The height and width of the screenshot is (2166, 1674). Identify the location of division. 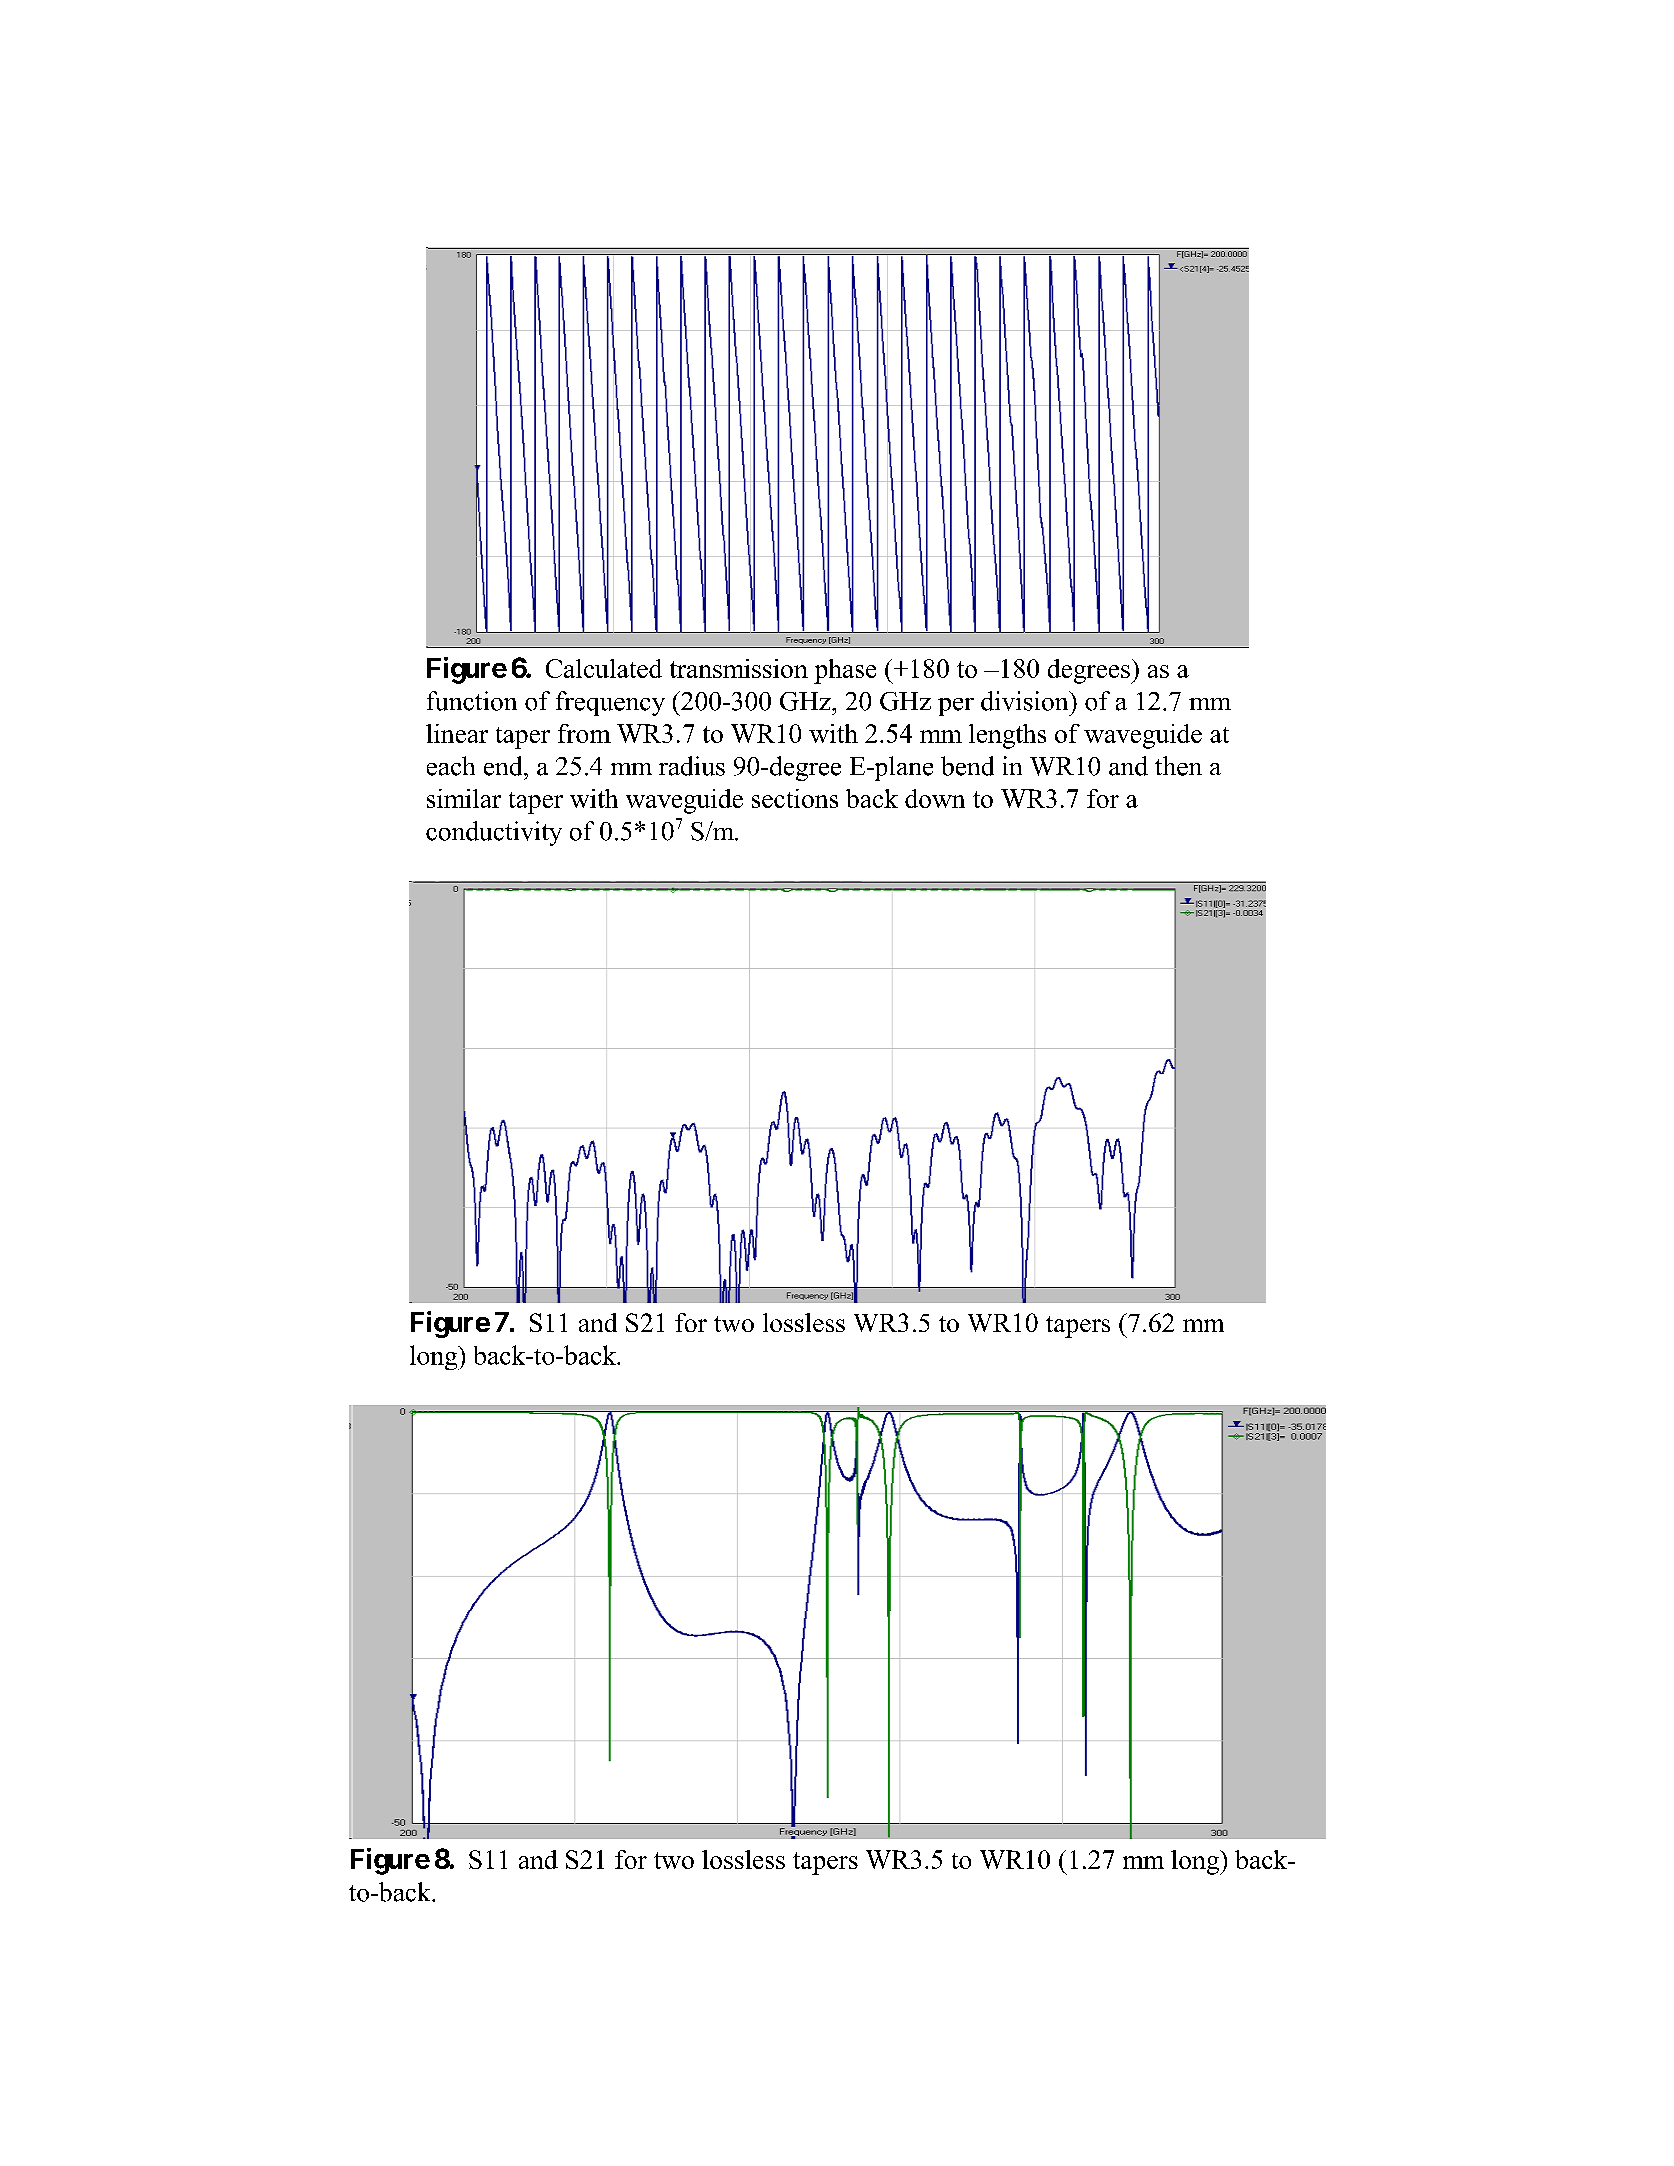
(1026, 701).
